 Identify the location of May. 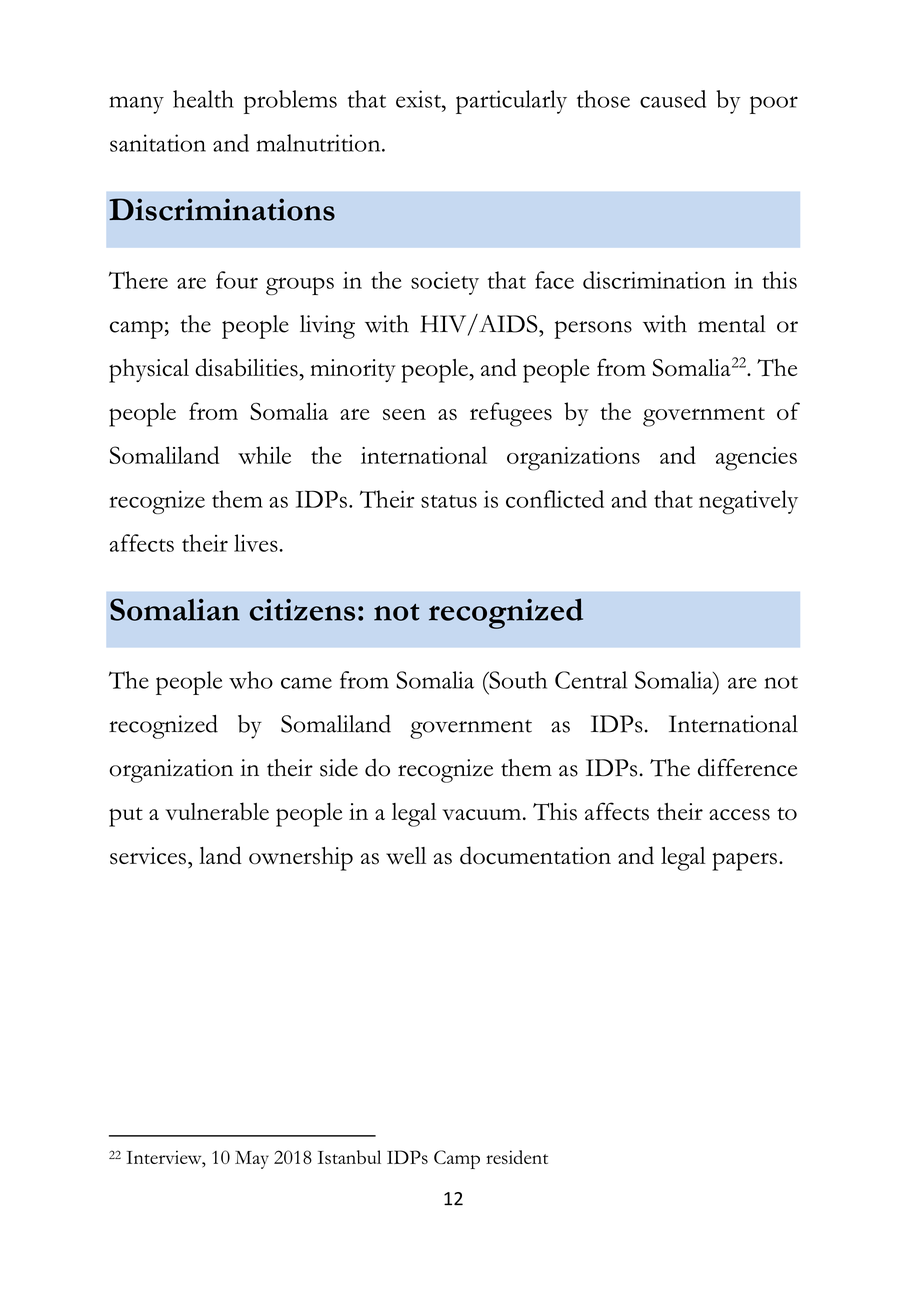
(252, 1160).
